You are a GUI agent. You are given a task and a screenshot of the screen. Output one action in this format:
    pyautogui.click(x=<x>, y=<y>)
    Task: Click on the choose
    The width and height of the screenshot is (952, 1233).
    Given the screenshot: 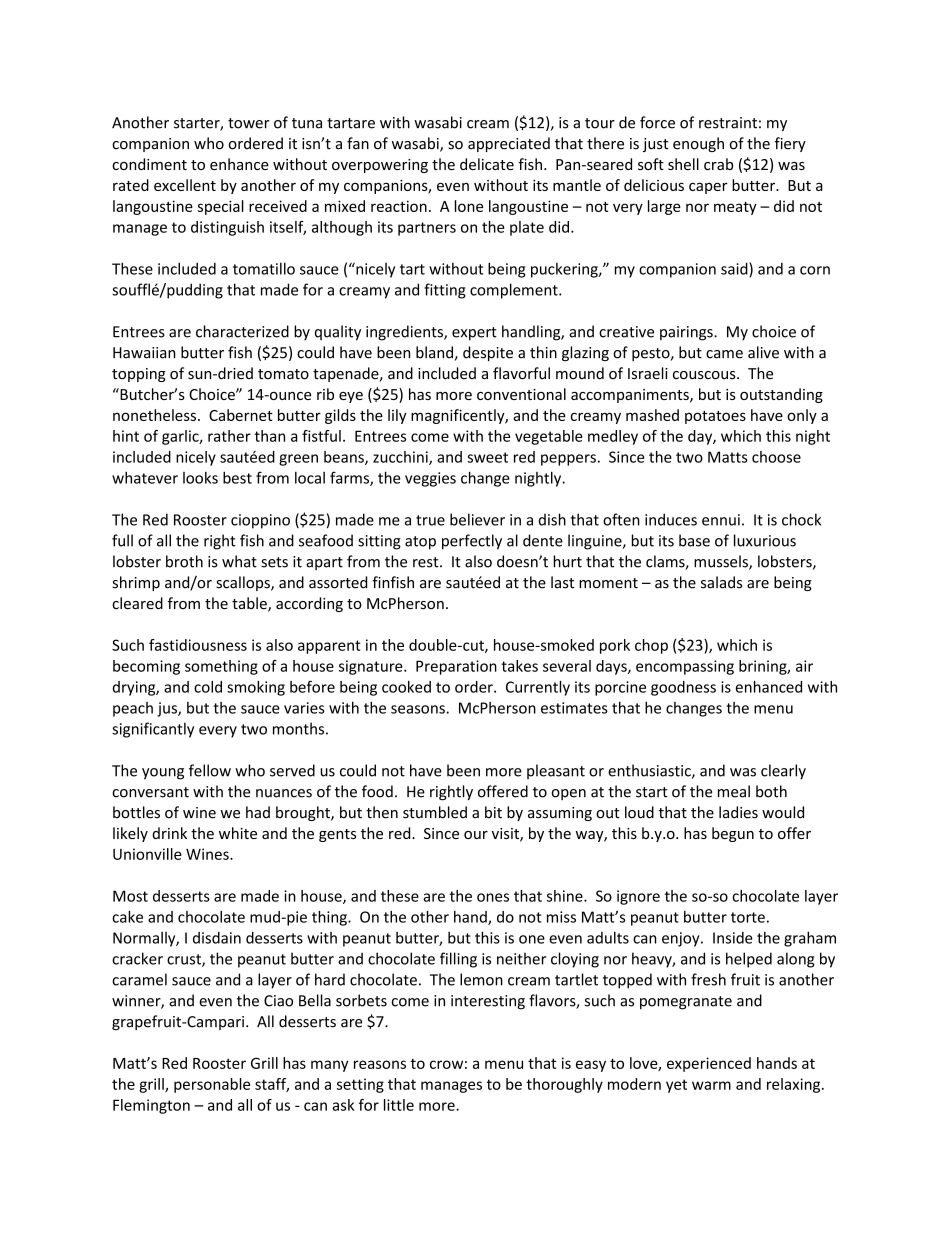 What is the action you would take?
    pyautogui.click(x=776, y=457)
